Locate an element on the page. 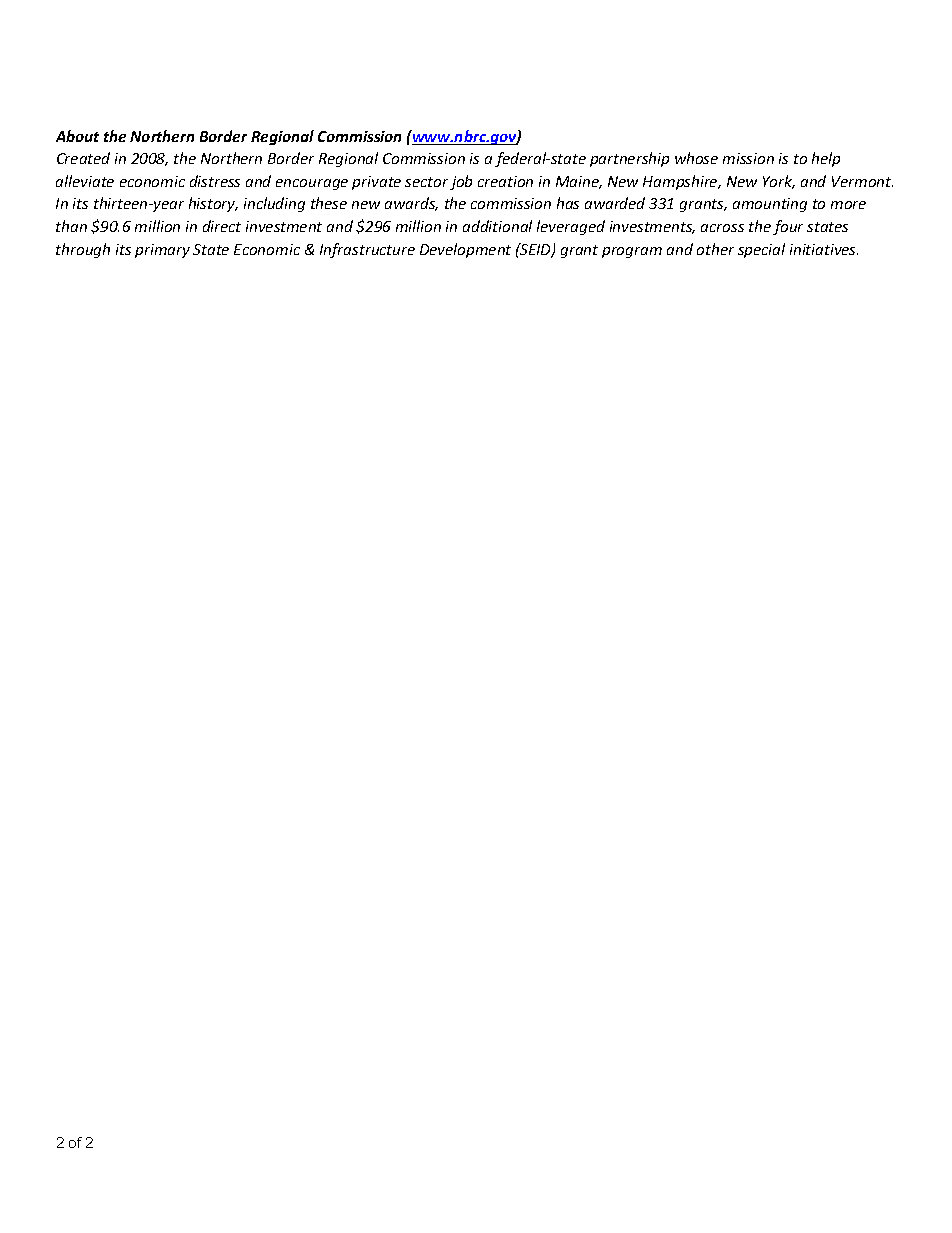 This document has width=952, height=1233. creation is located at coordinates (505, 181).
